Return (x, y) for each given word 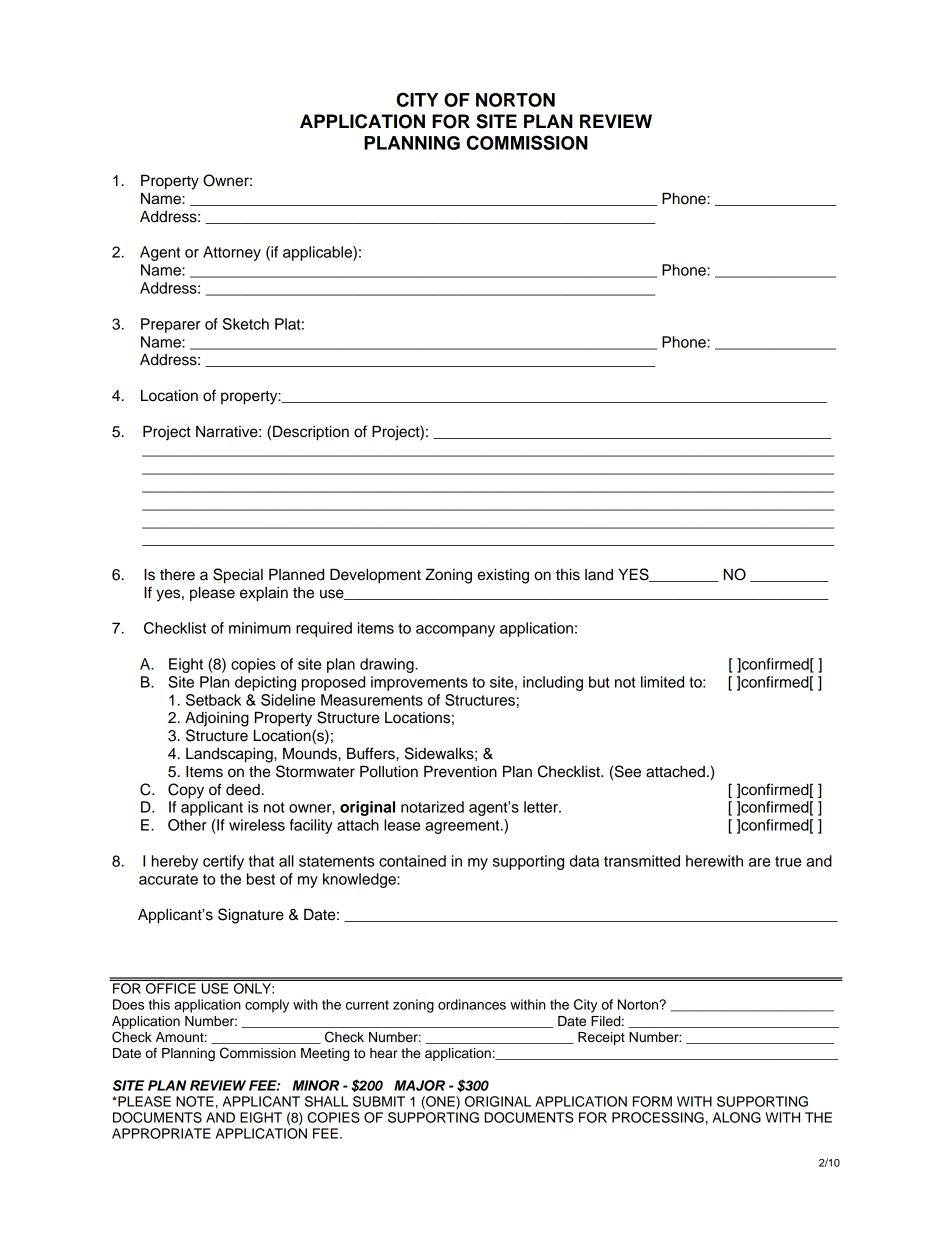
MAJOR (419, 1085)
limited (662, 682)
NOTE (195, 1101)
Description (311, 433)
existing (503, 576)
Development (375, 576)
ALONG (736, 1117)
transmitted (642, 861)
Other (187, 825)
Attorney (232, 253)
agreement (463, 827)
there (177, 575)
